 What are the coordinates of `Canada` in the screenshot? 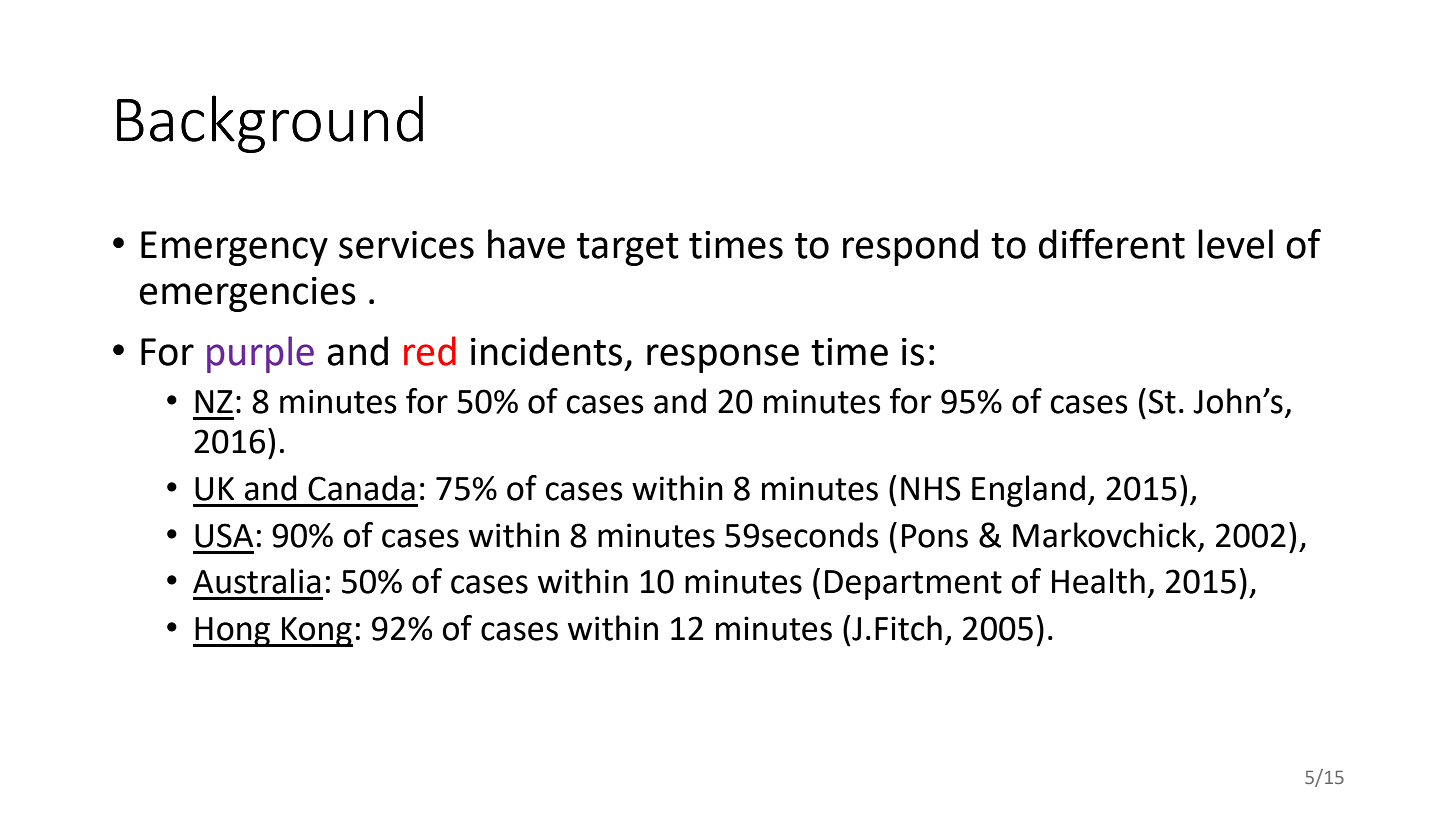 It's located at (361, 488).
